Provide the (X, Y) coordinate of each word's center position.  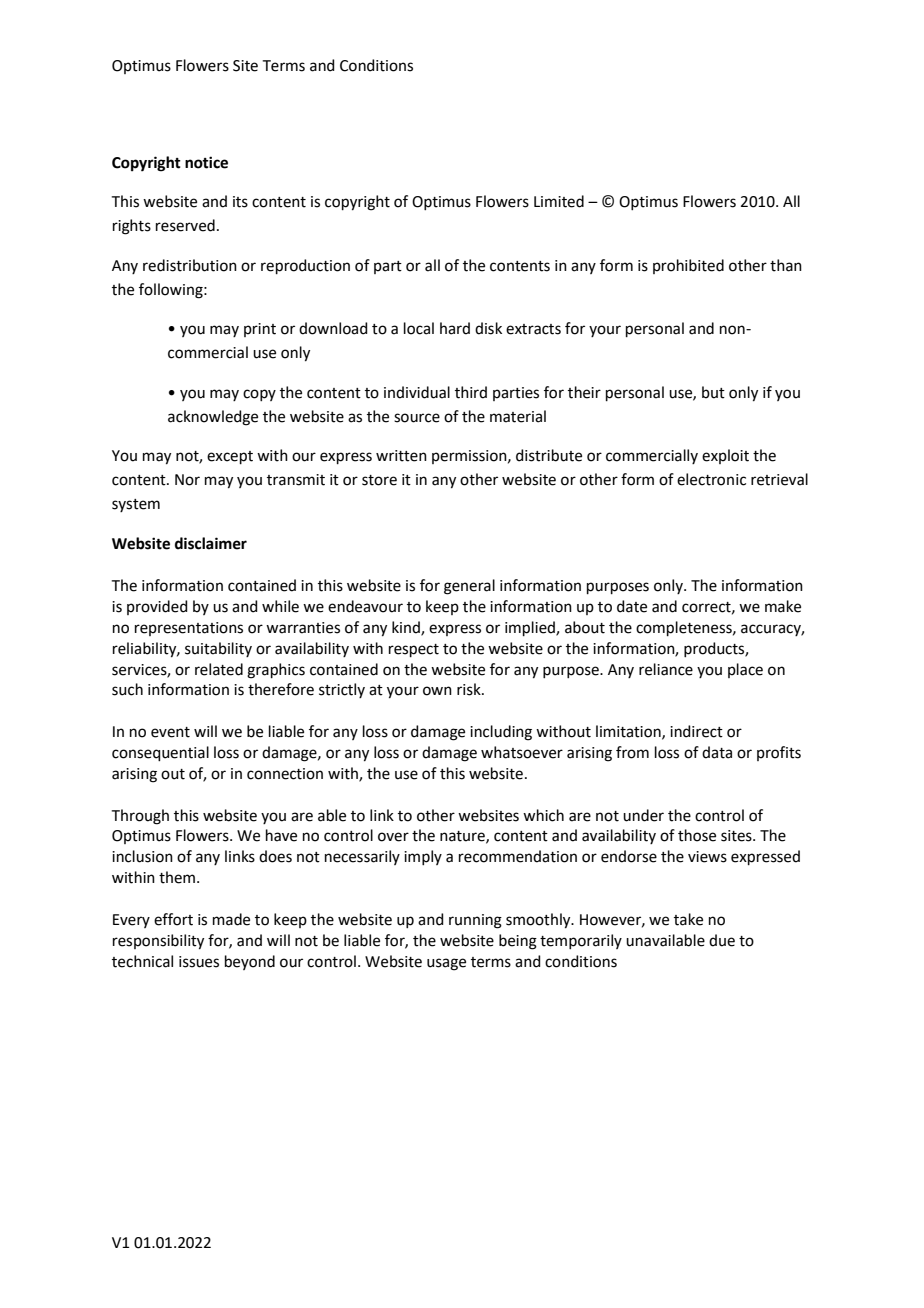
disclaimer (211, 543)
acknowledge (213, 418)
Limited (559, 201)
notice (206, 162)
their (584, 392)
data (717, 752)
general (469, 587)
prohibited (688, 266)
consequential (160, 753)
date (632, 606)
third (471, 392)
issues (199, 962)
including (501, 733)
